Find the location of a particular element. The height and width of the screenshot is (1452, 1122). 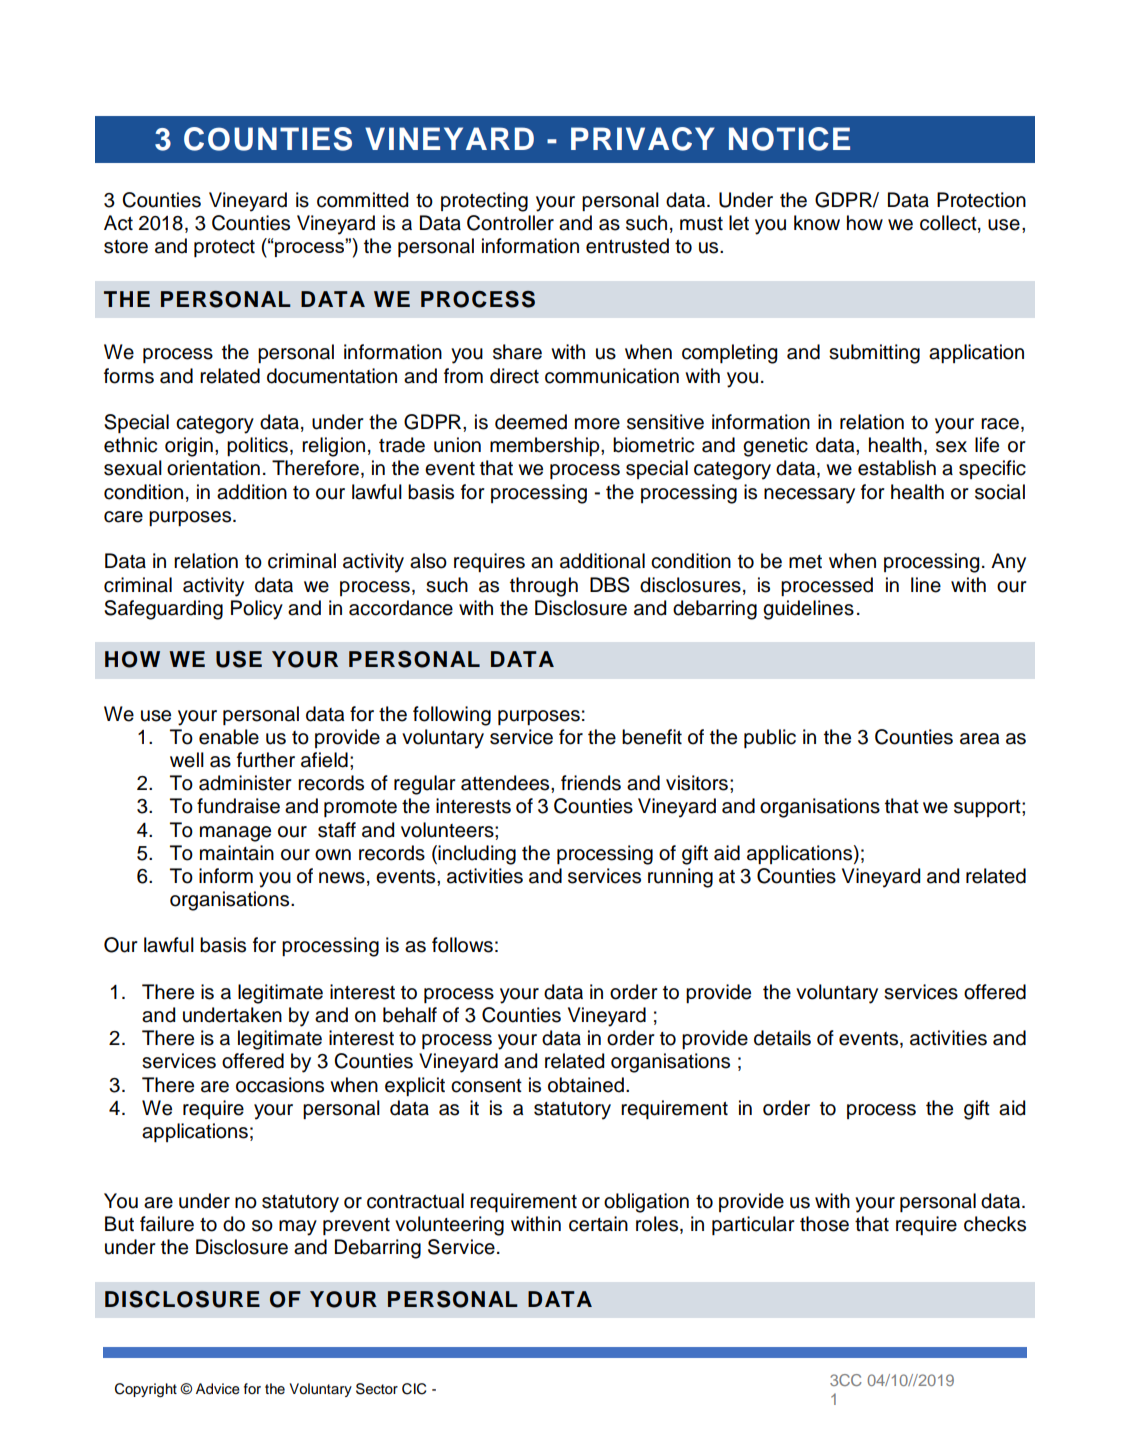

Controller is located at coordinates (510, 223).
